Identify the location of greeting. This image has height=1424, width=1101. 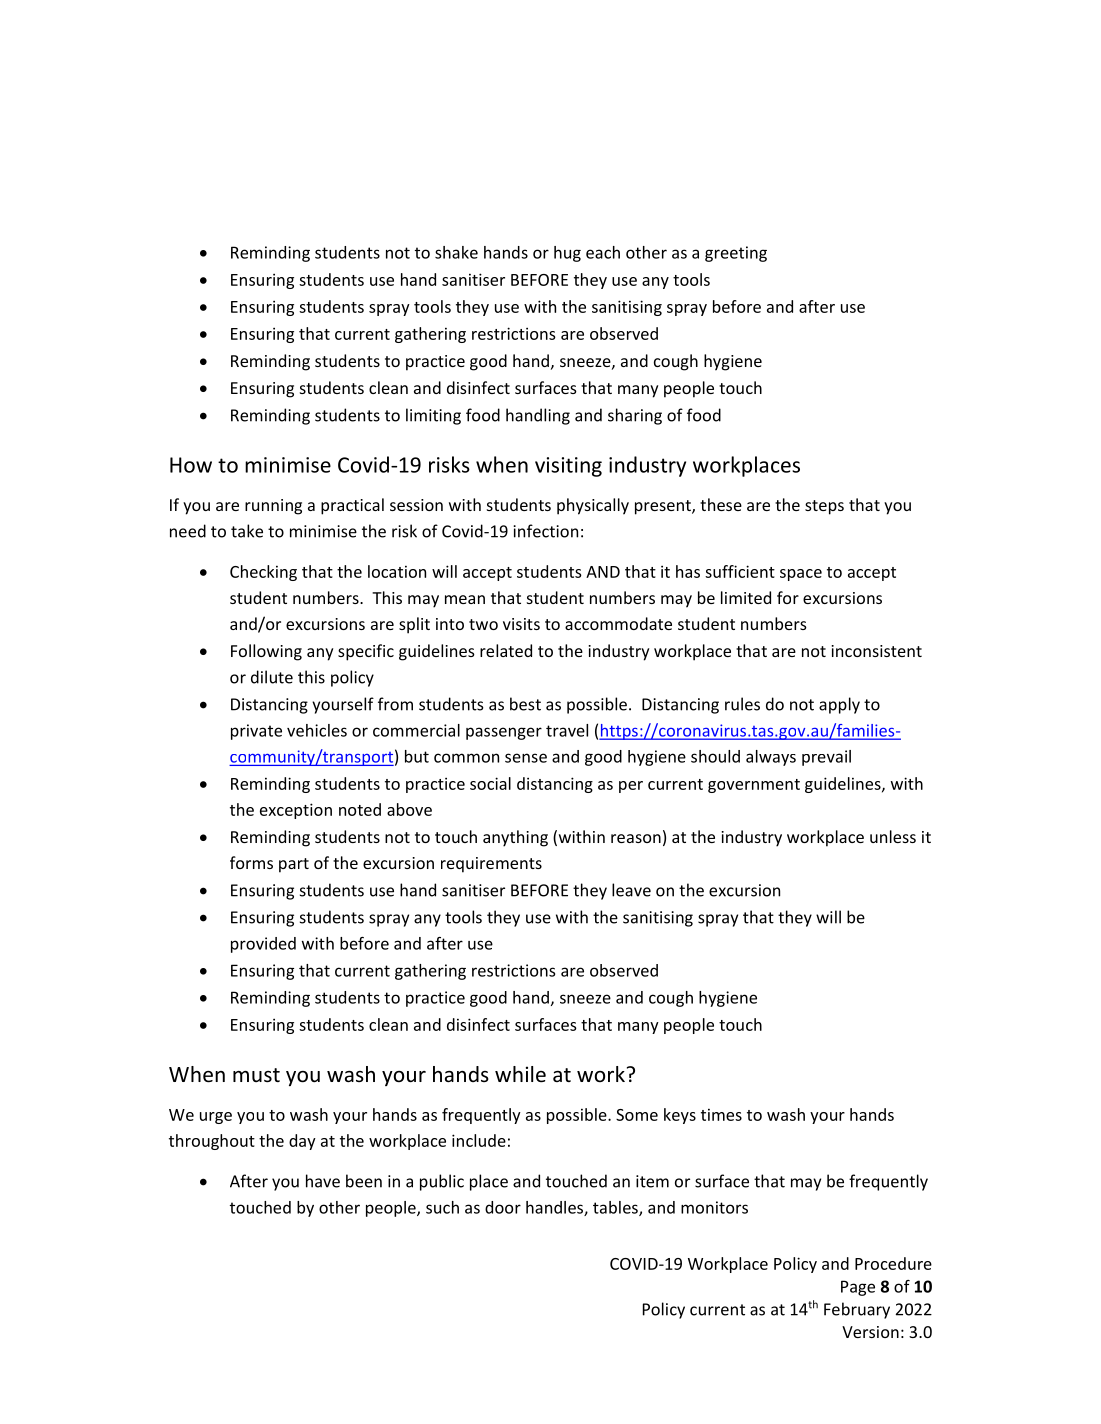
(736, 254).
